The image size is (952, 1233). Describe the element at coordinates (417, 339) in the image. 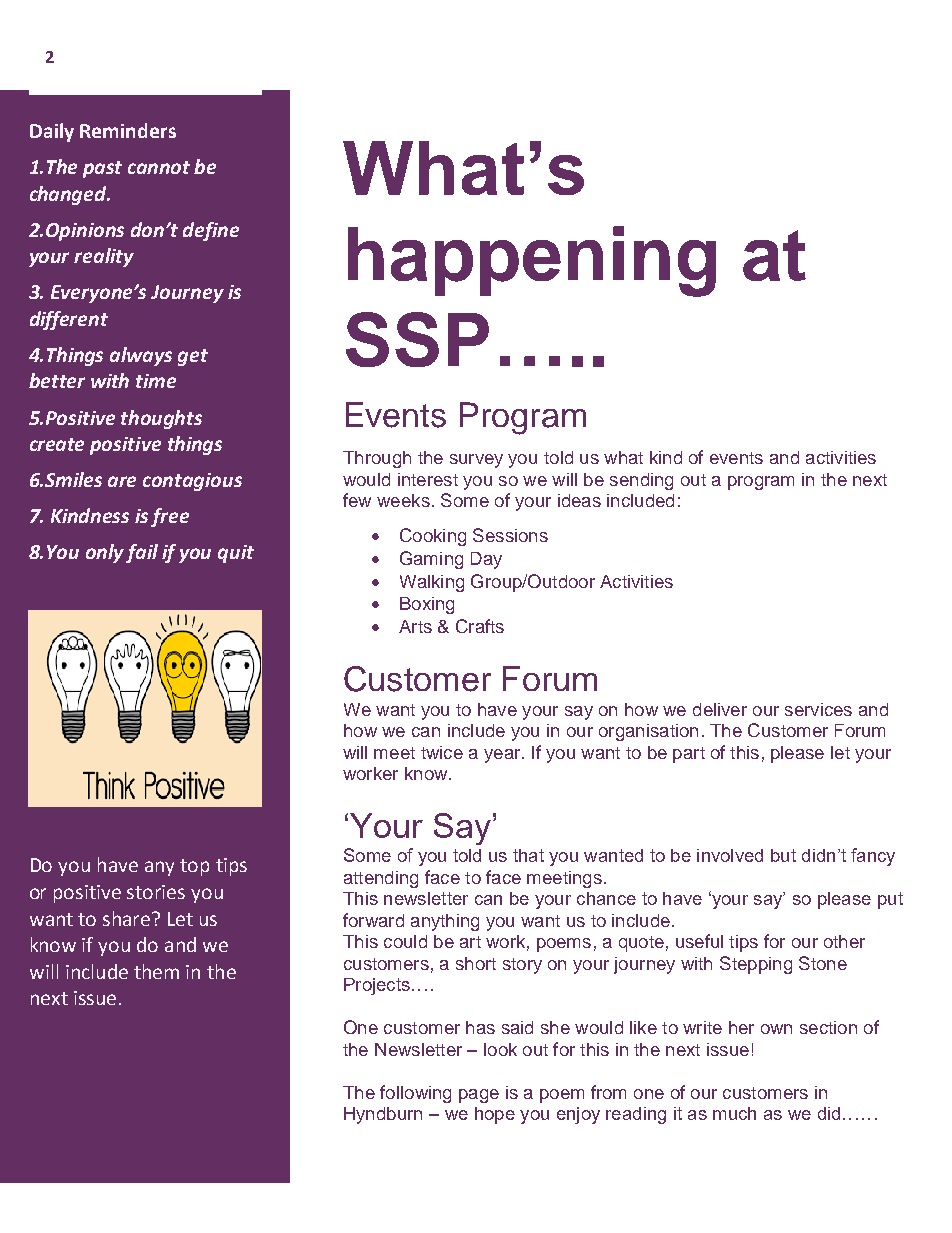

I see `SSP` at that location.
